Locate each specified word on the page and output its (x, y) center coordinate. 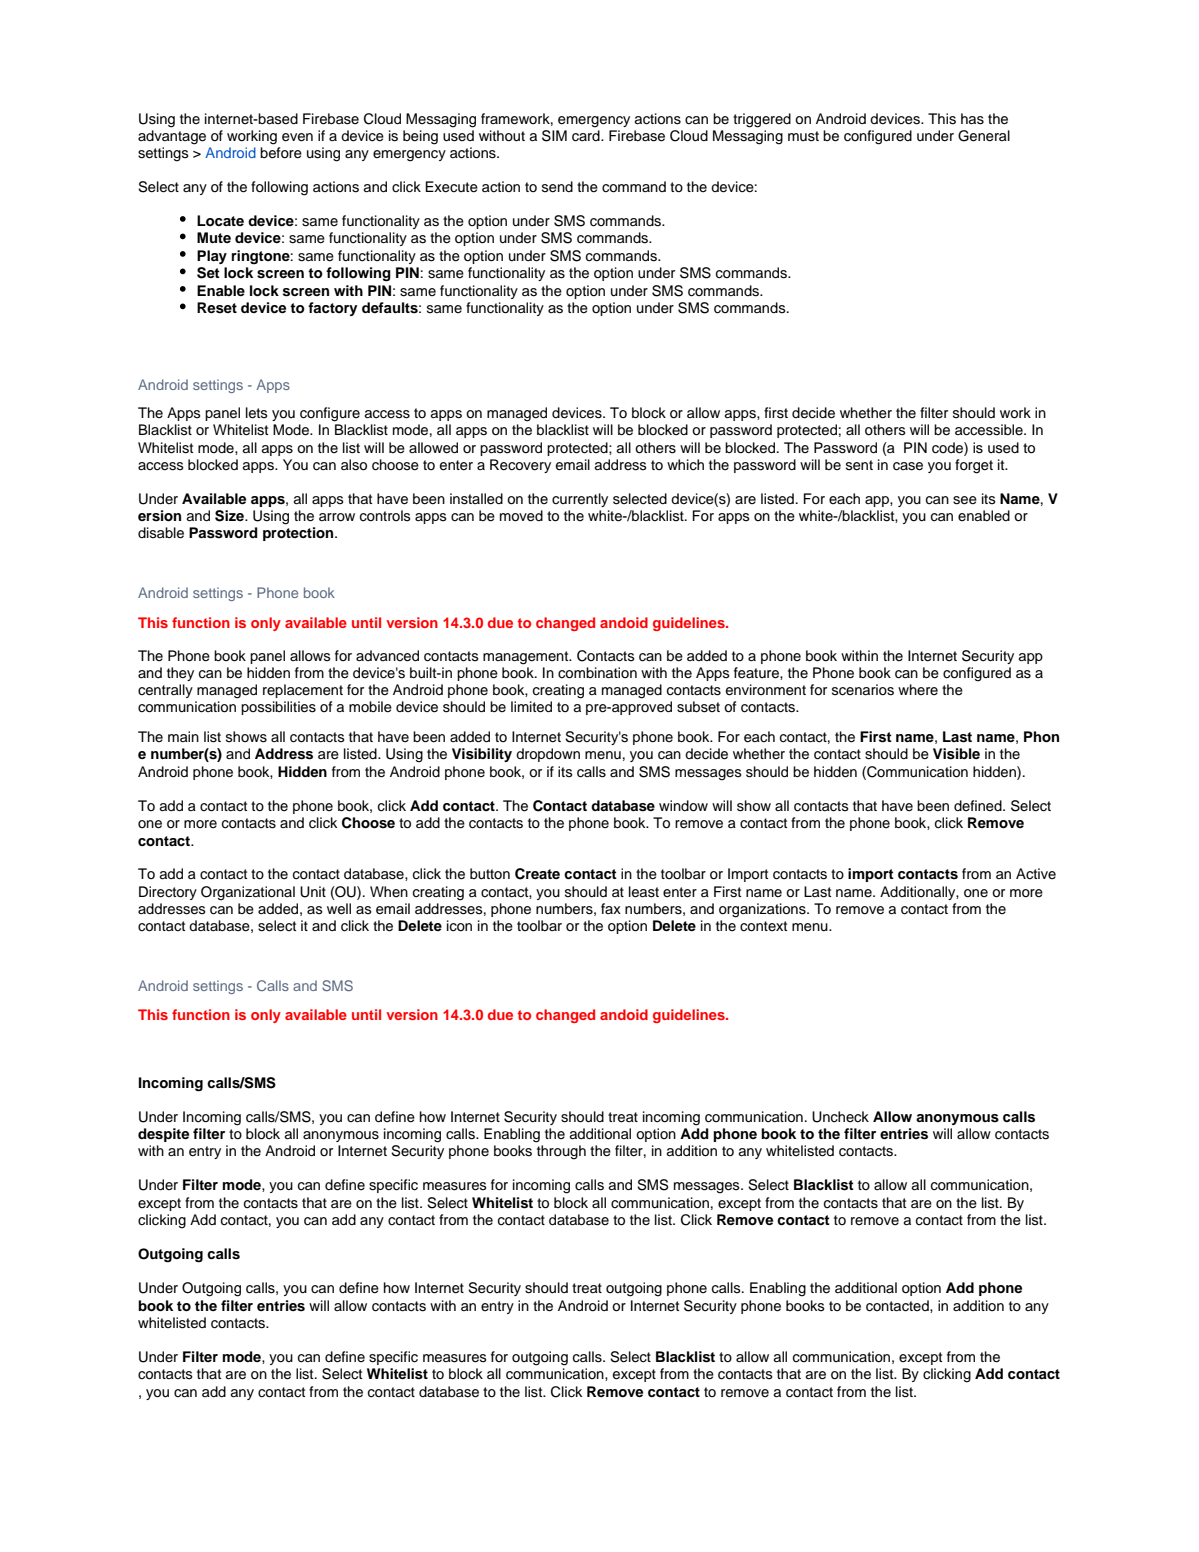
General (984, 136)
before (281, 153)
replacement (303, 691)
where (918, 689)
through (561, 1152)
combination (597, 673)
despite (163, 1135)
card (587, 136)
